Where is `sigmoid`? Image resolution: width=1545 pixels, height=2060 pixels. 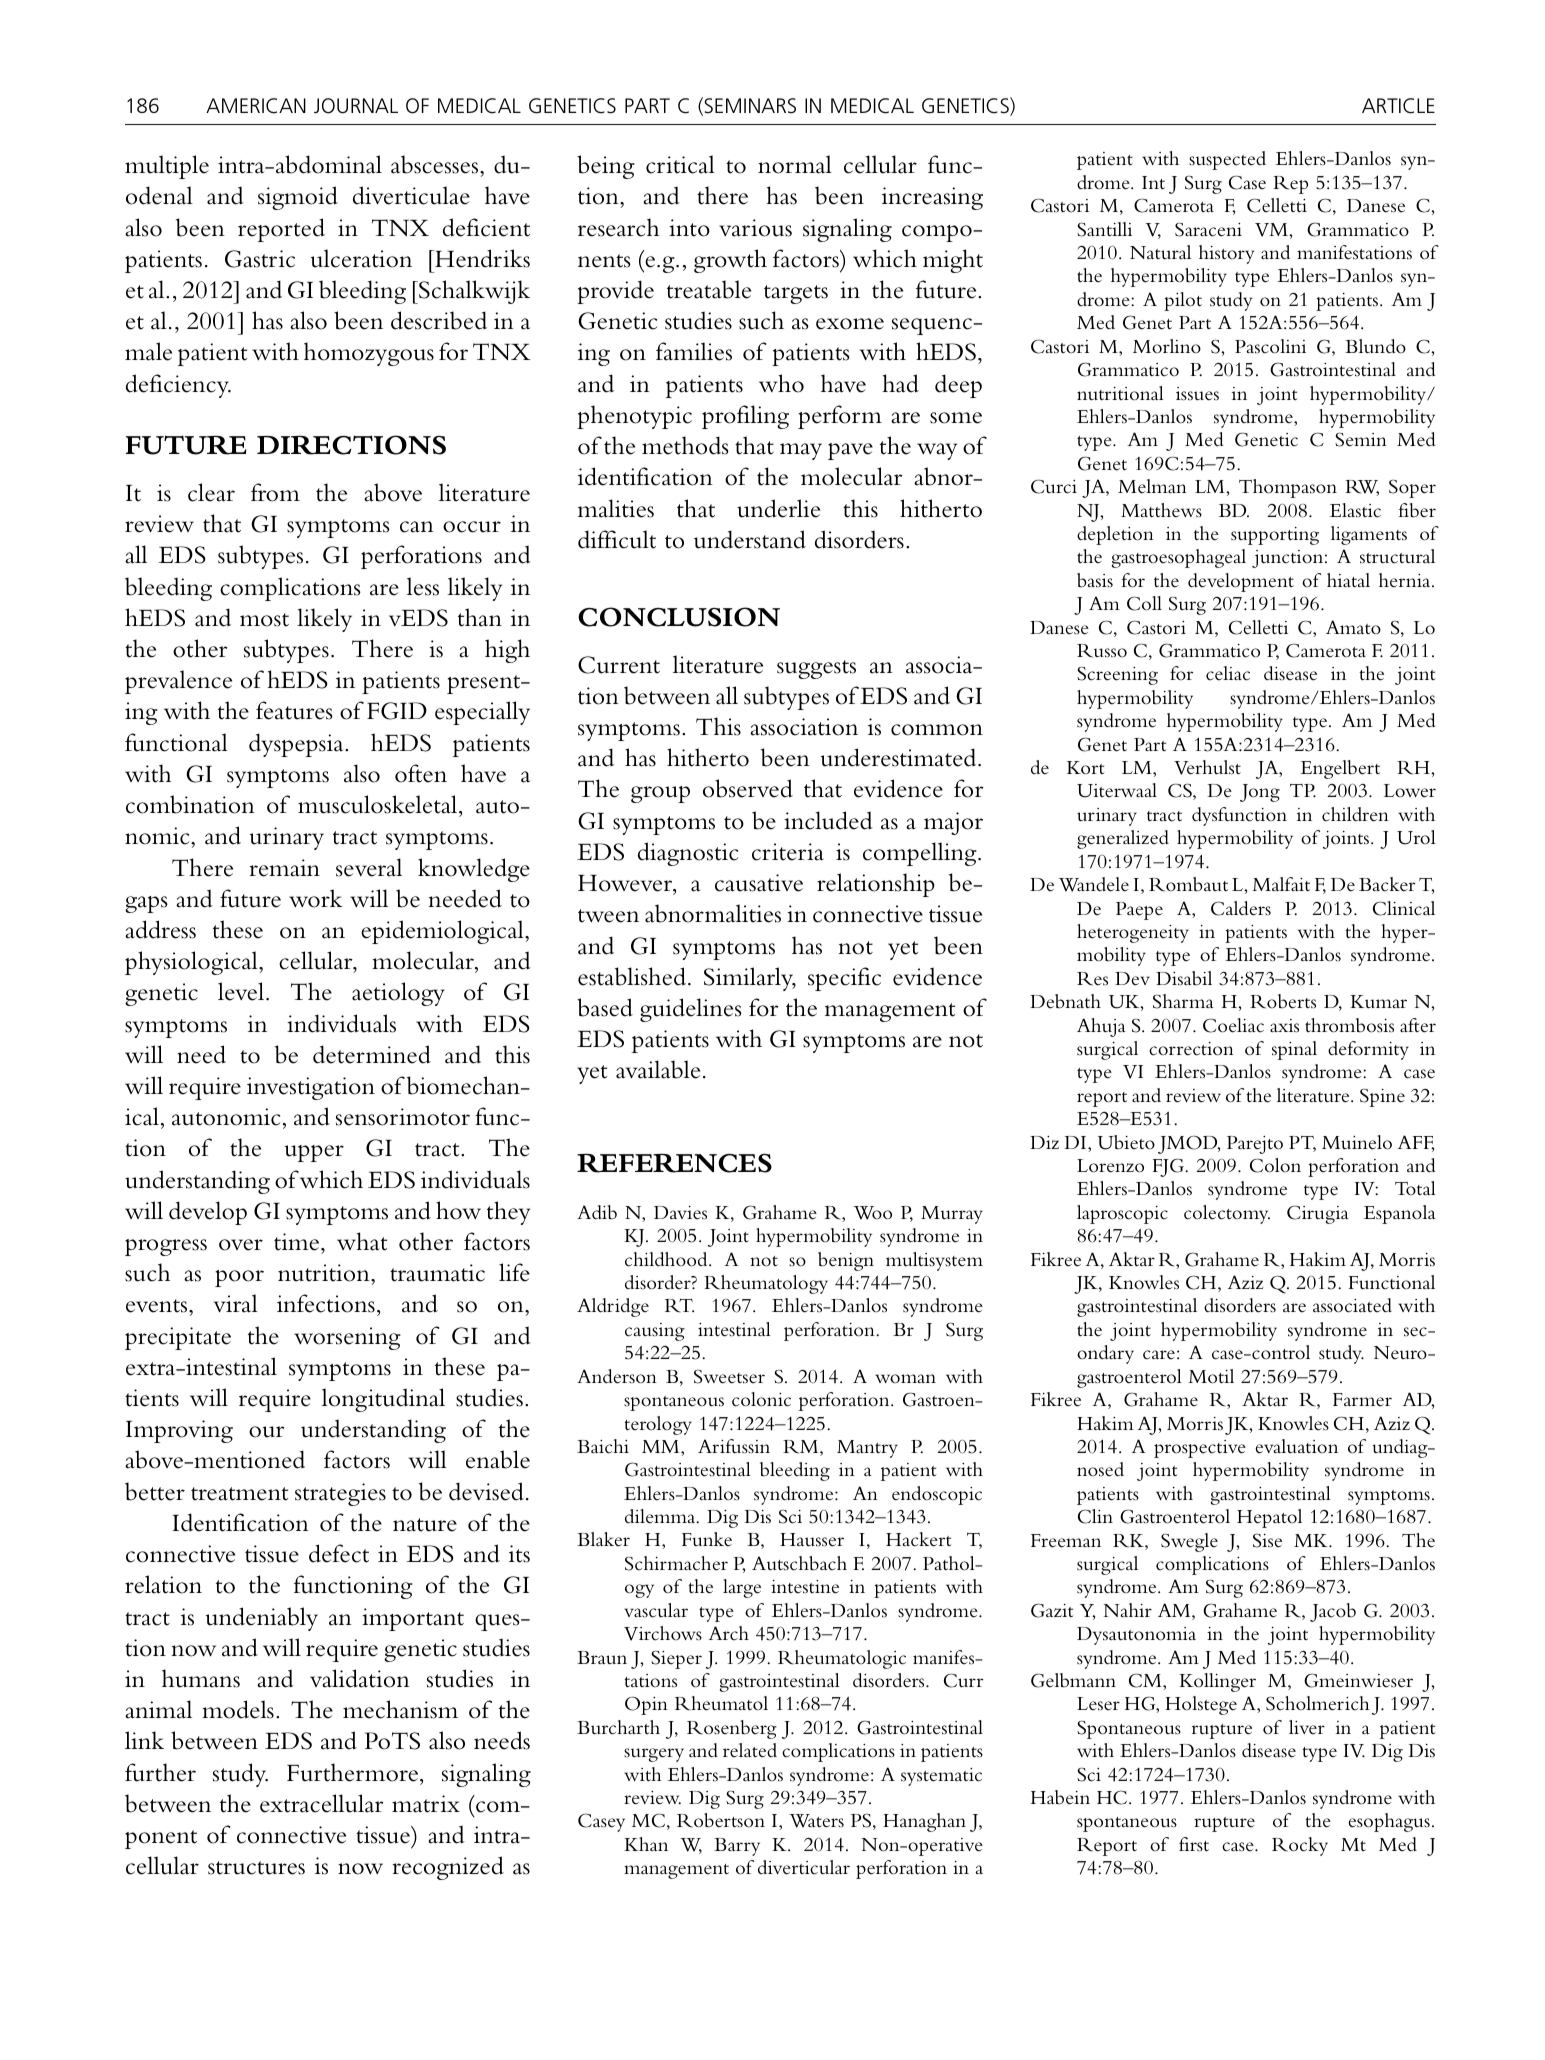 sigmoid is located at coordinates (298, 198).
